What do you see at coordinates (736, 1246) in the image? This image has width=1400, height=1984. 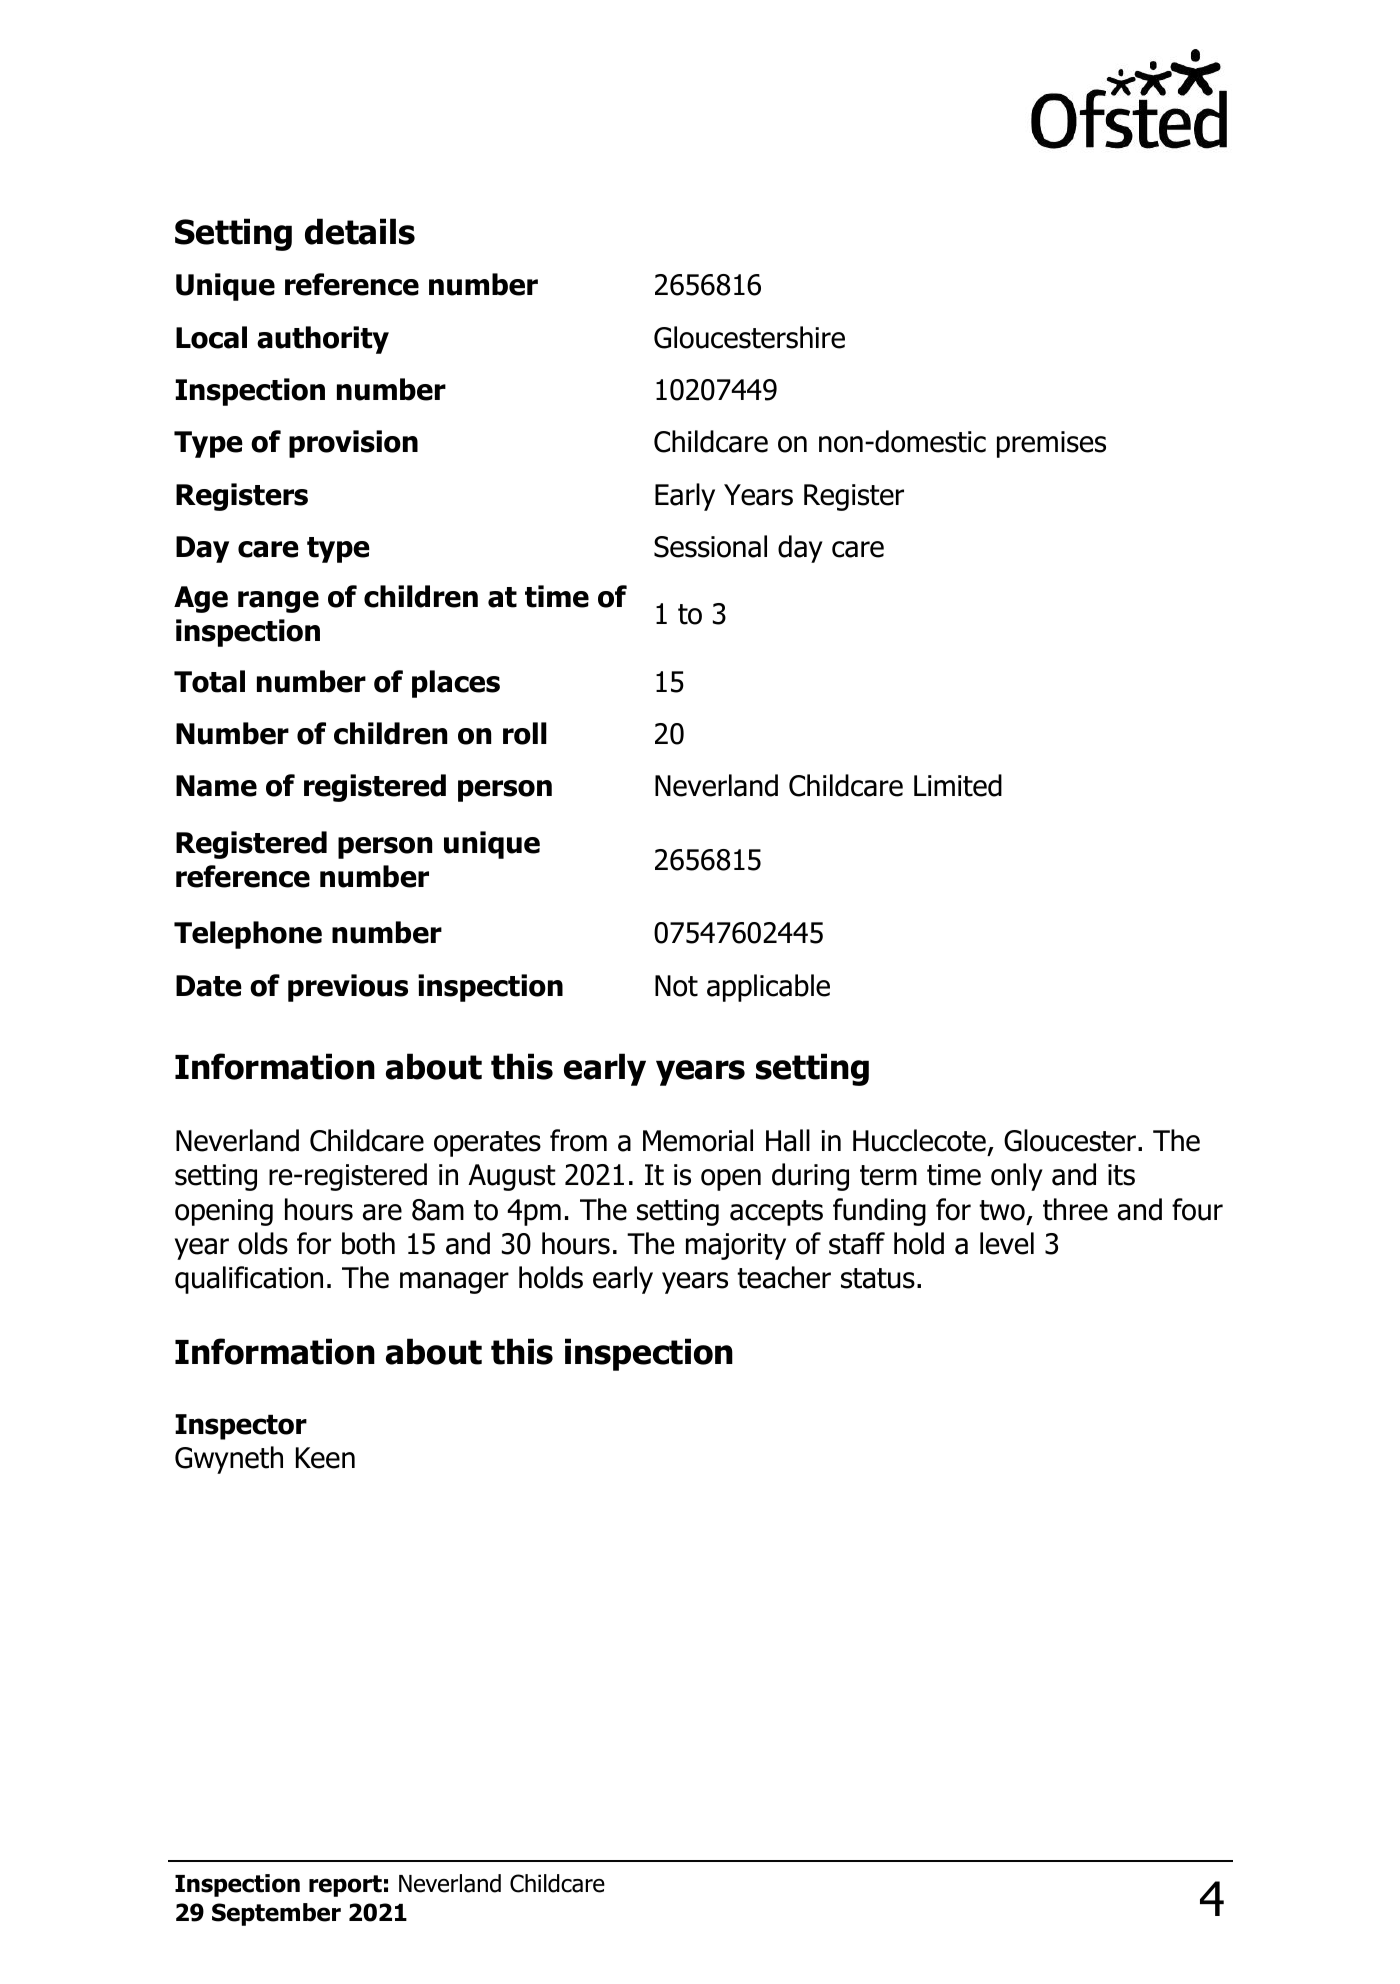 I see `majority` at bounding box center [736, 1246].
